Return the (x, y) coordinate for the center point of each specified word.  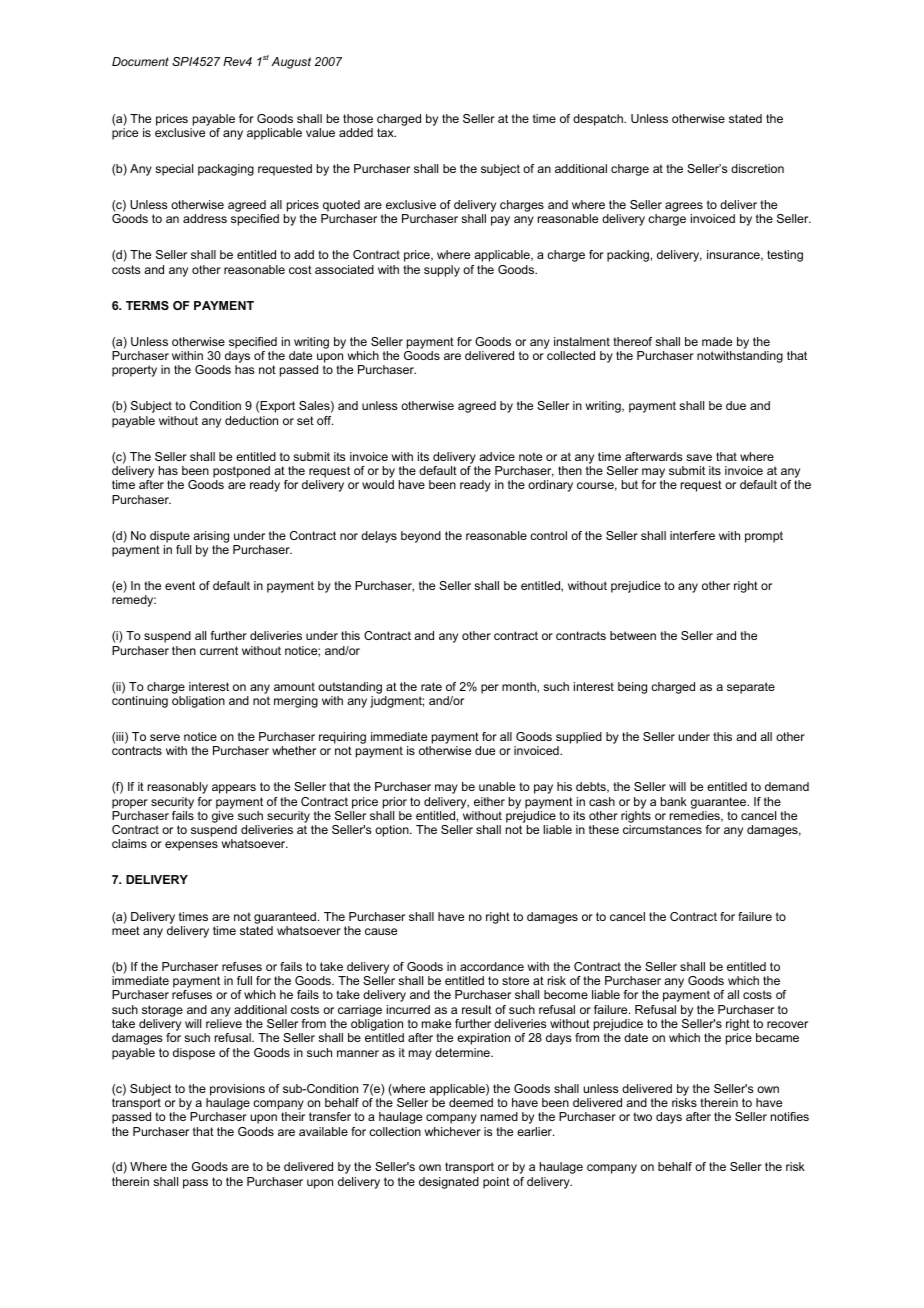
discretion (757, 168)
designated (449, 1183)
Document (140, 61)
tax (386, 132)
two (642, 1116)
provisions (237, 1090)
